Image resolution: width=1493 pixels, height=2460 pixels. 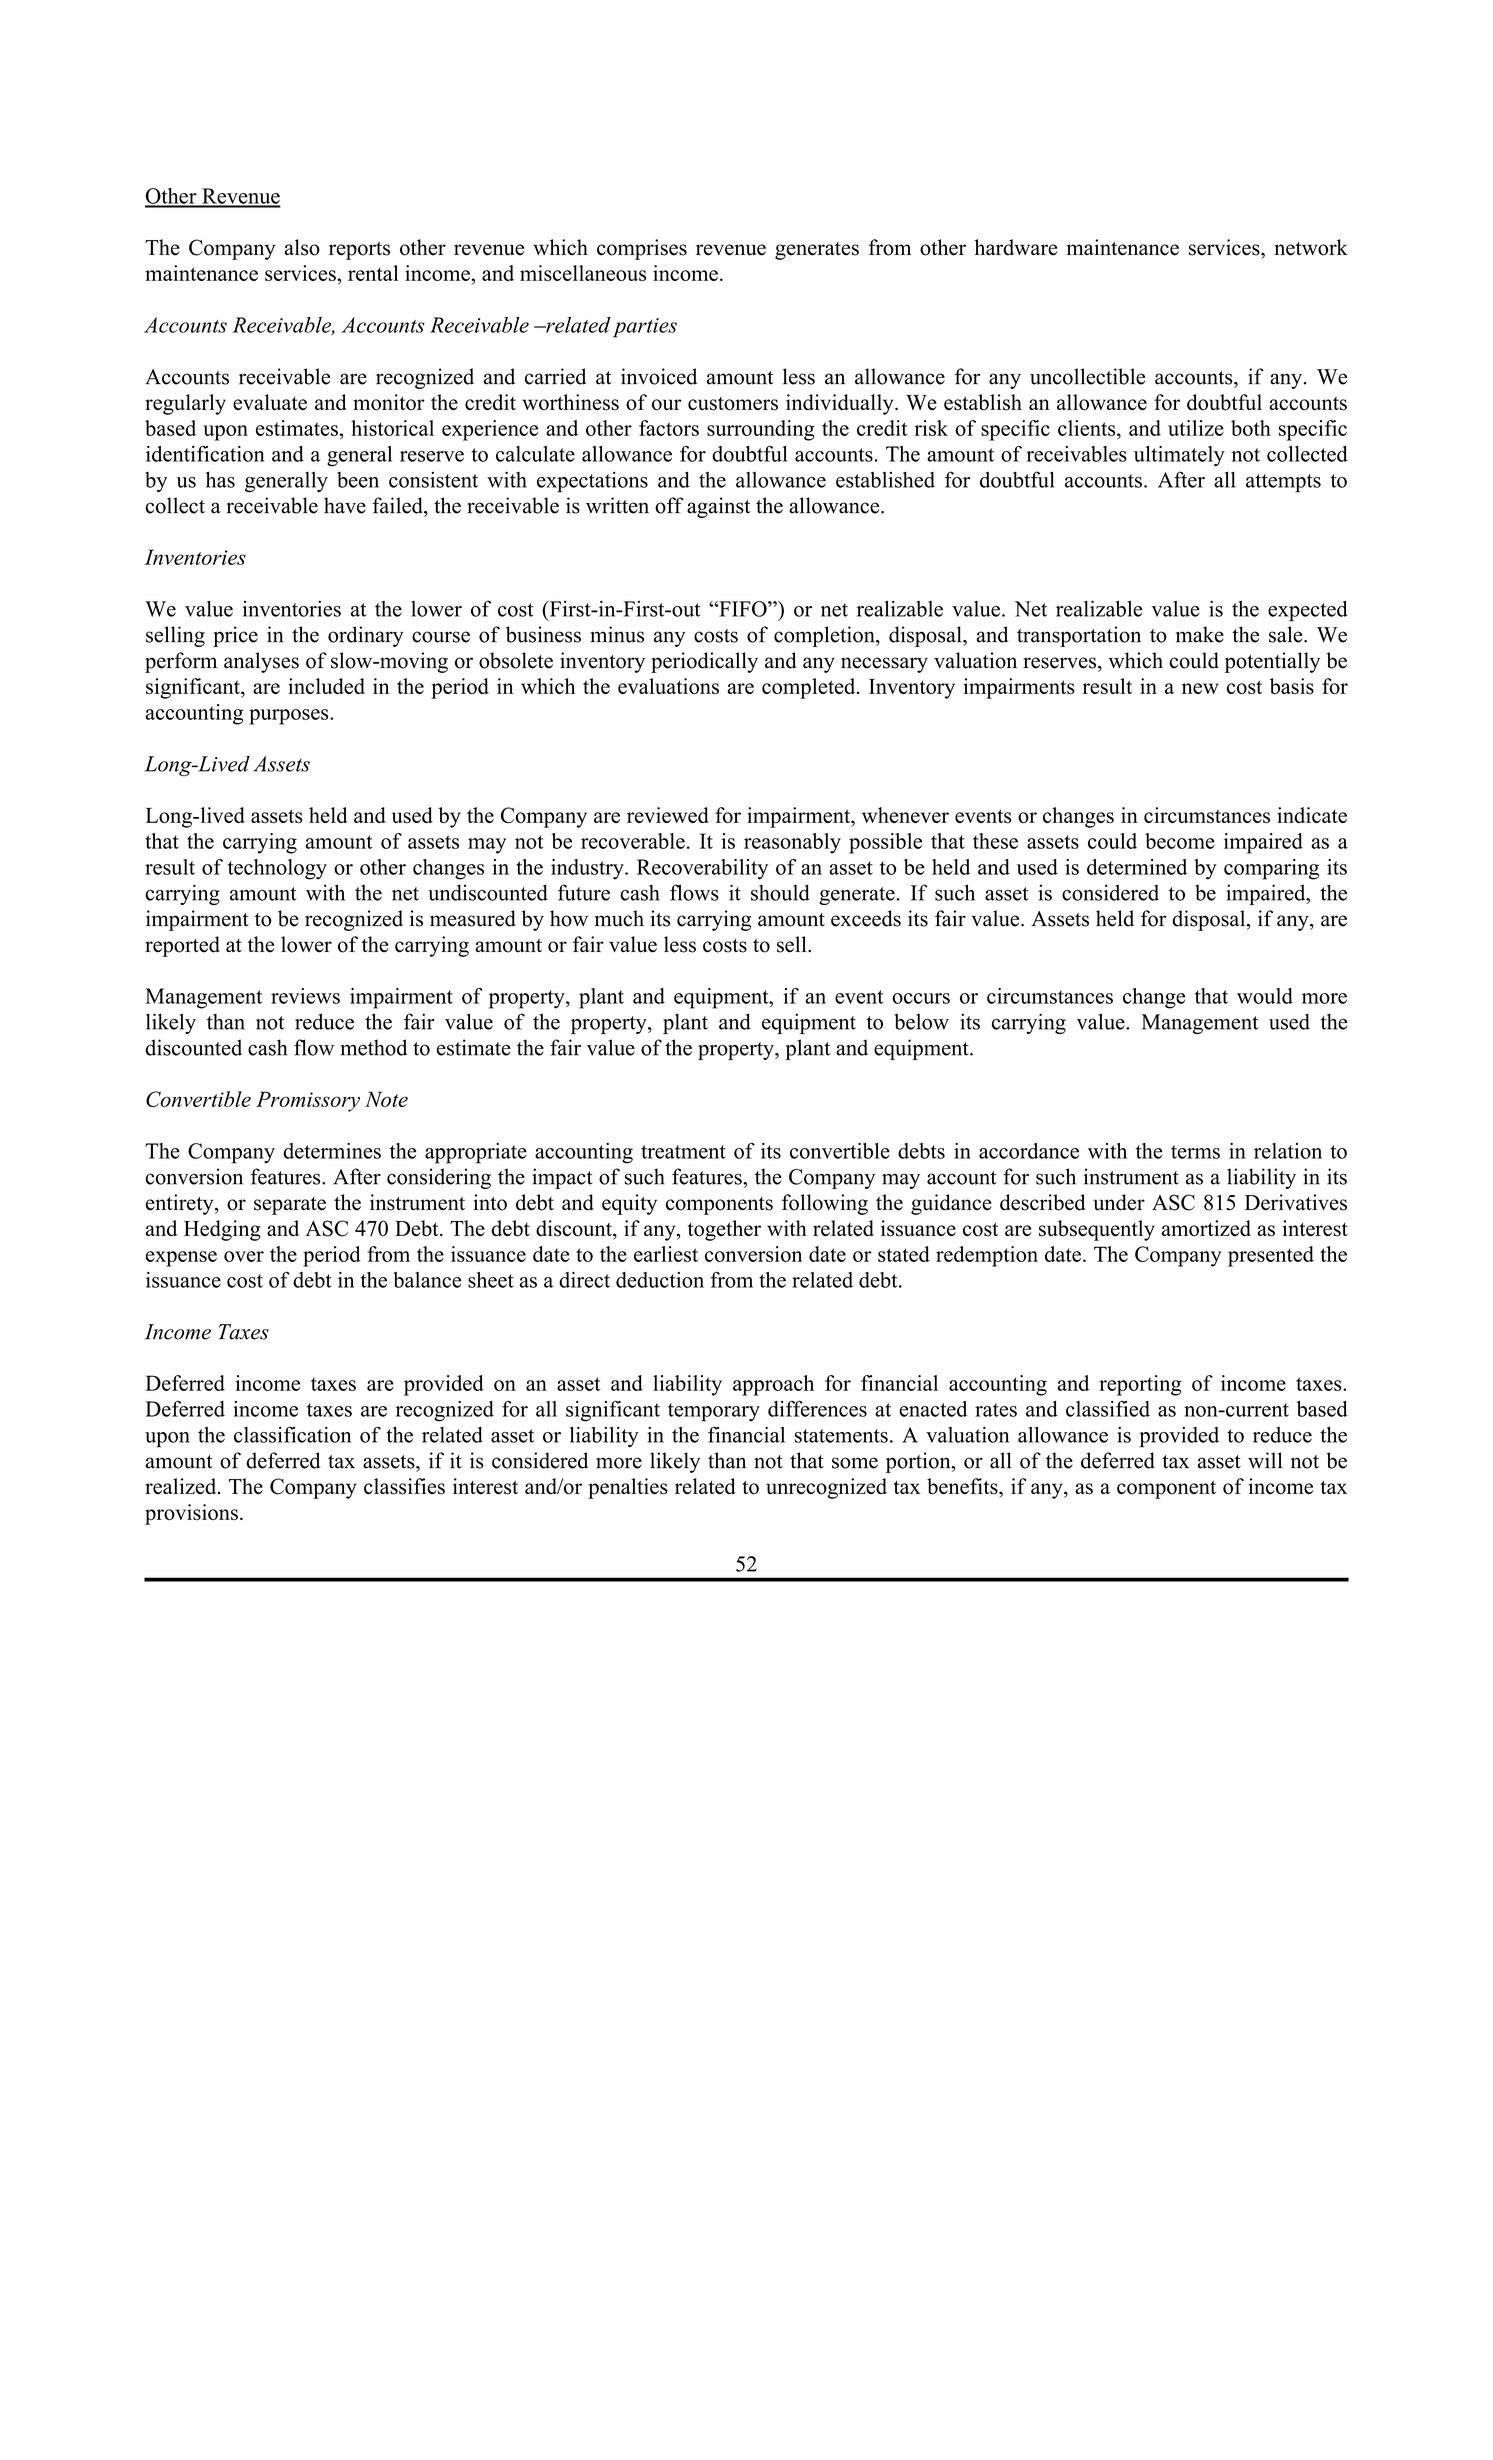 What do you see at coordinates (719, 507) in the screenshot?
I see `against` at bounding box center [719, 507].
